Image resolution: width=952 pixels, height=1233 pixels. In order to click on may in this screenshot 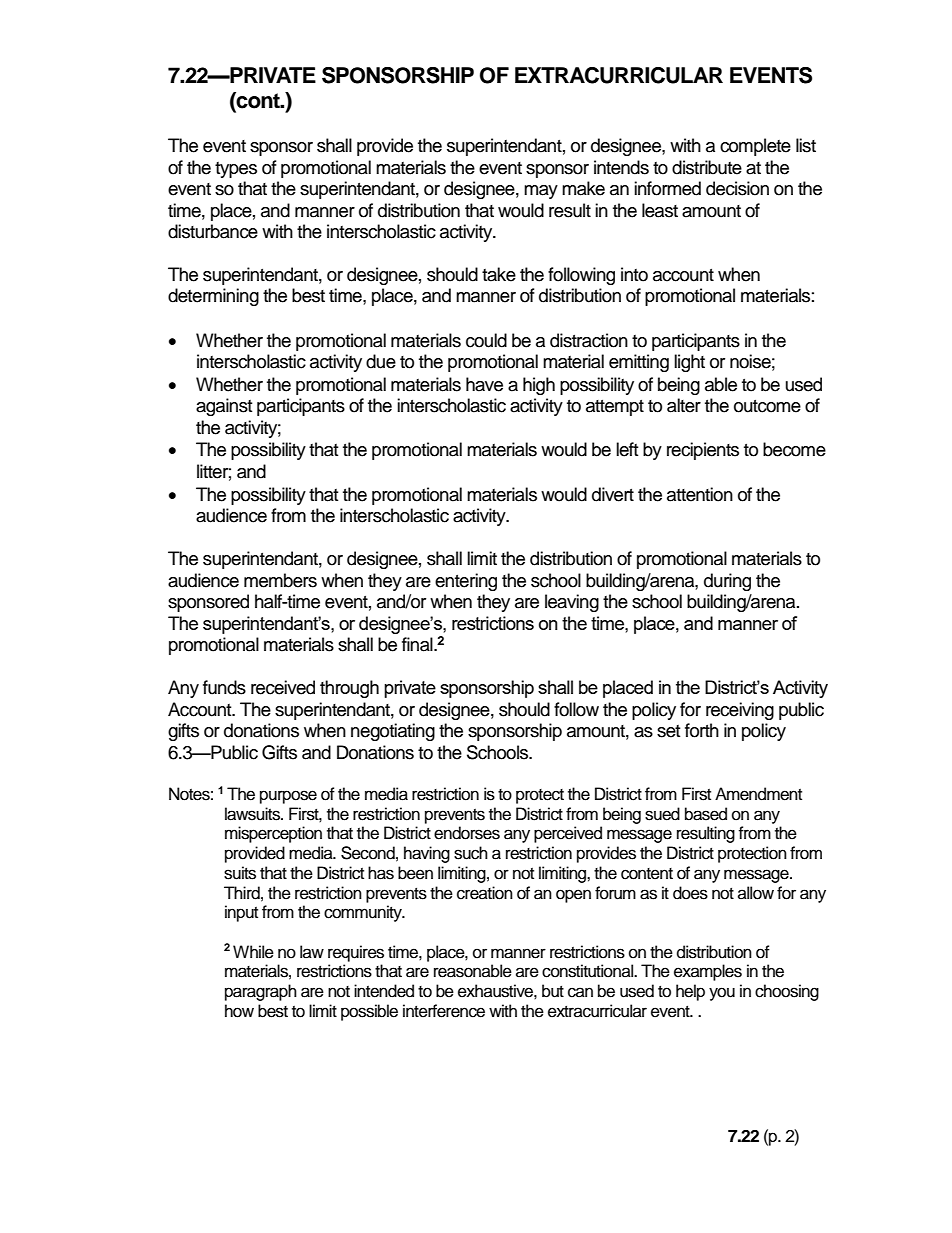, I will do `click(541, 192)`.
